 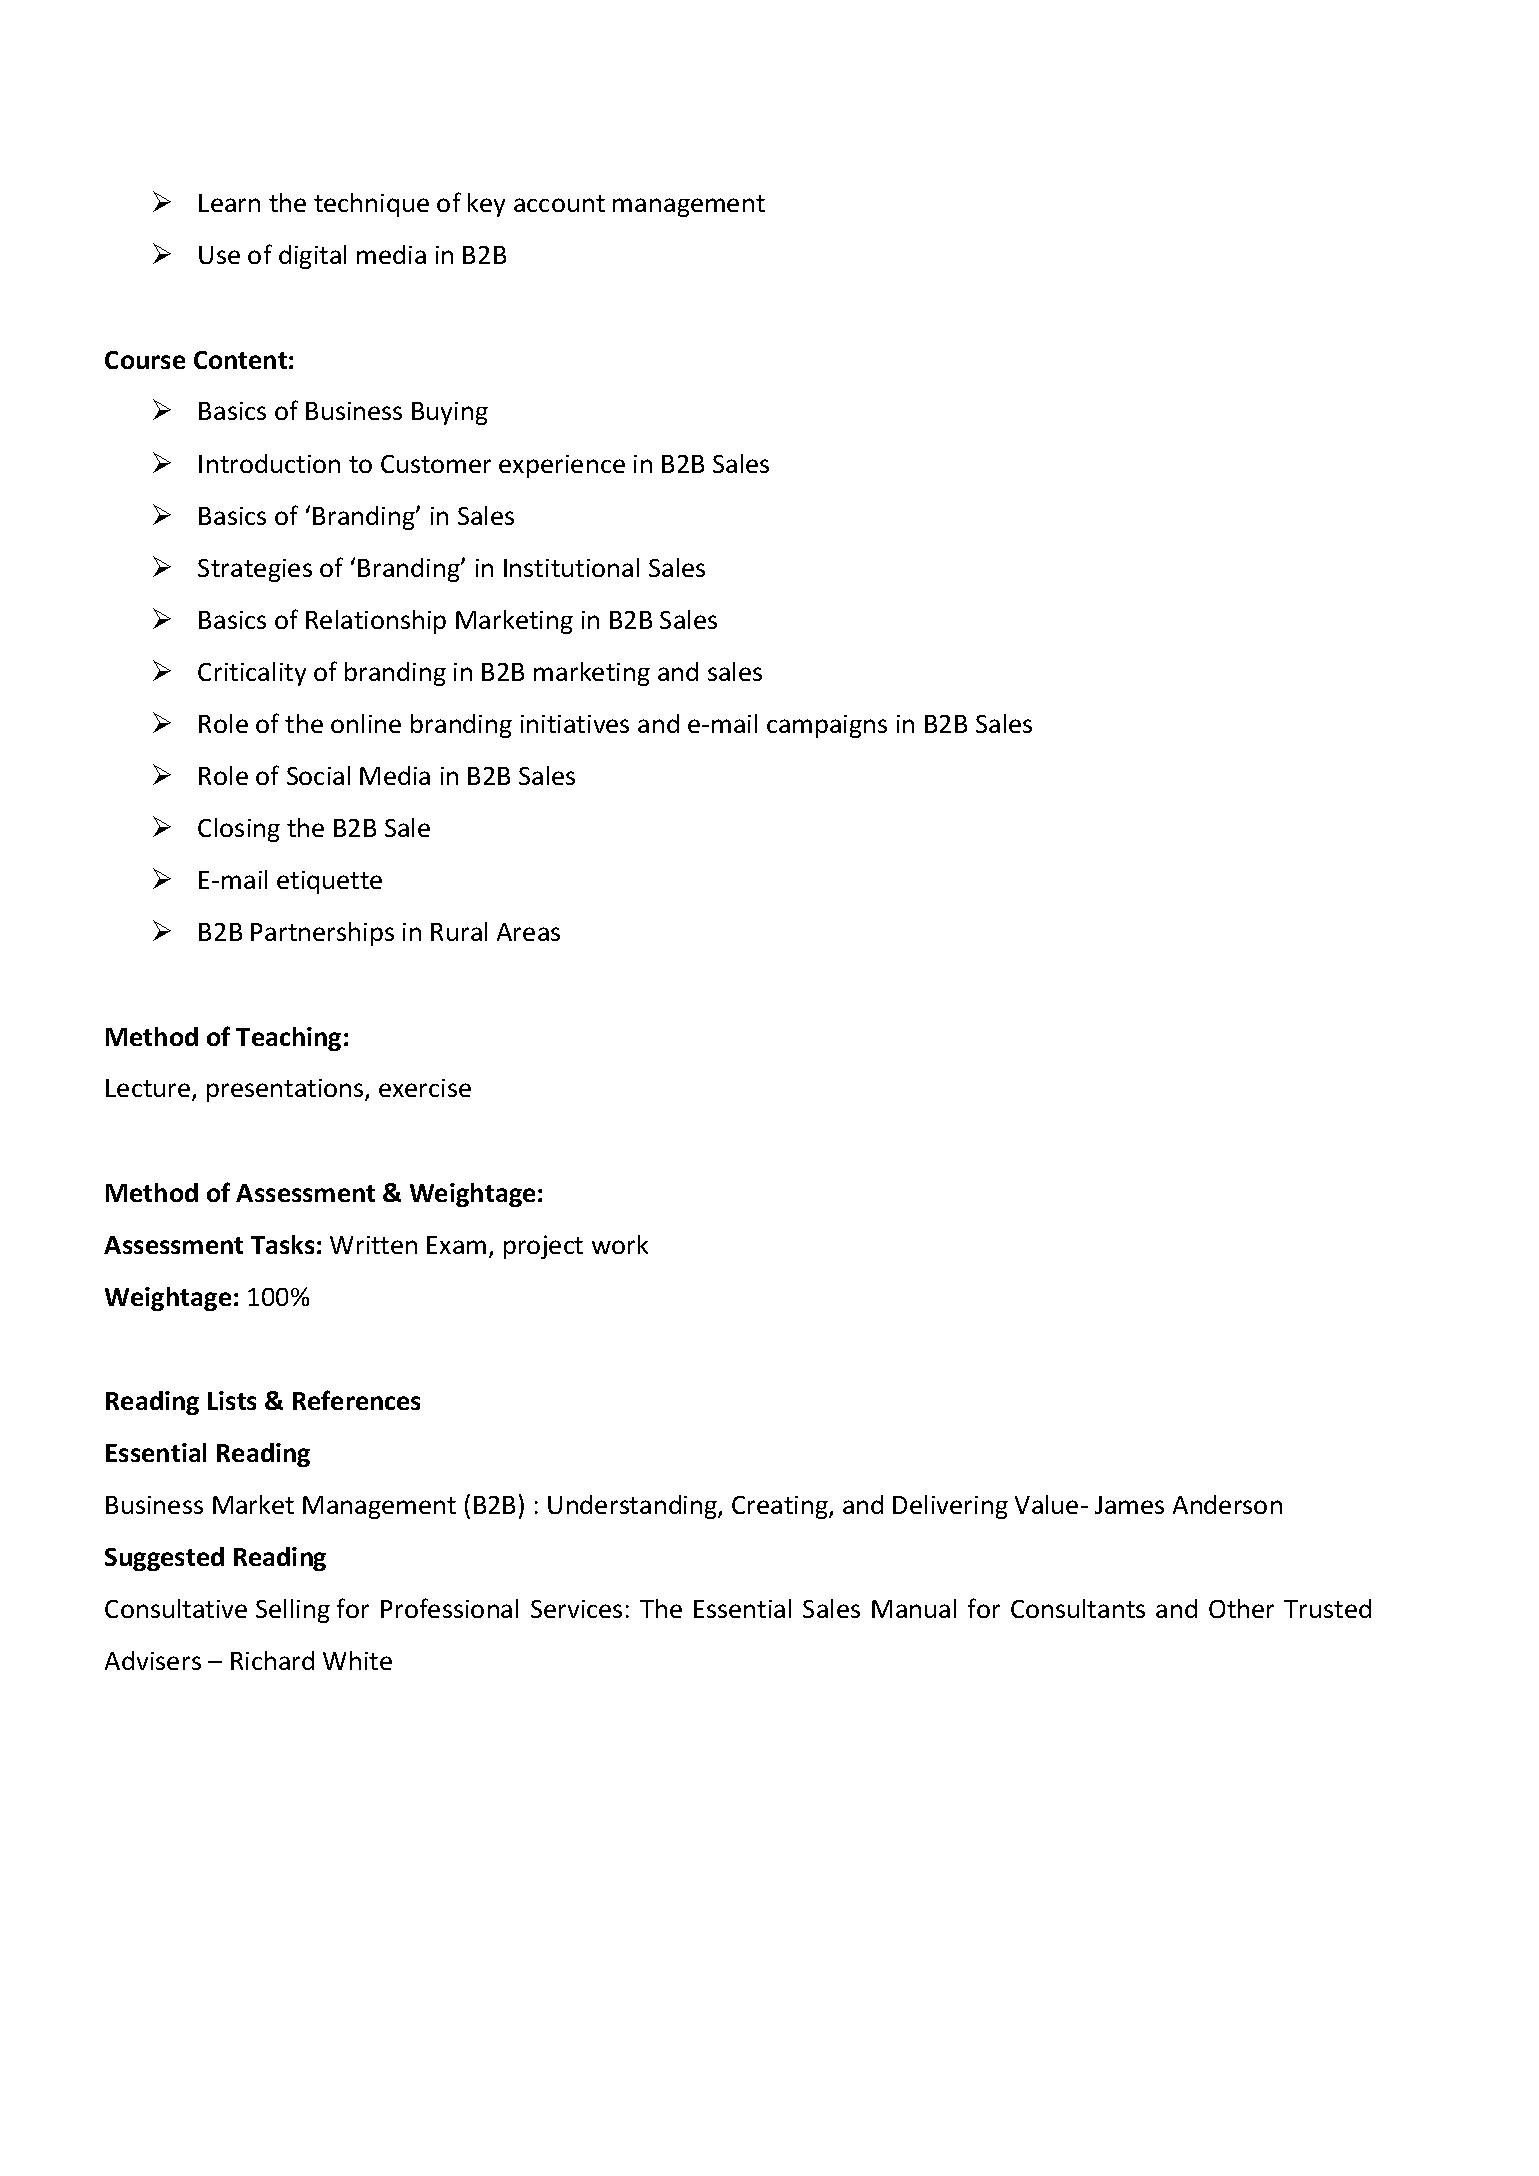 I want to click on Other, so click(x=1241, y=1608).
